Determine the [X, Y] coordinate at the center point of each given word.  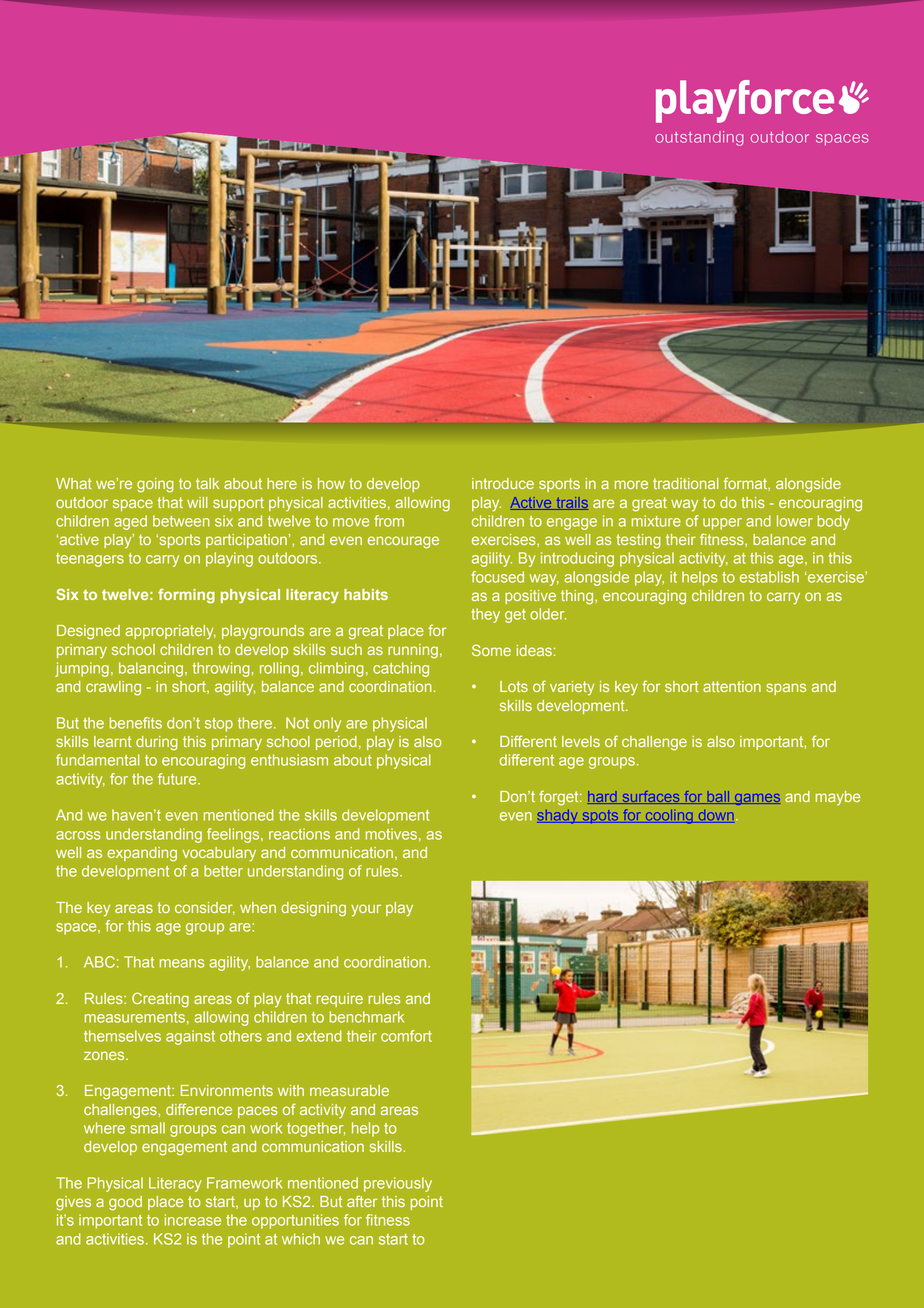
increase [193, 1220]
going [155, 485]
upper [722, 524]
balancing [151, 669]
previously [398, 1184]
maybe [838, 798]
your [366, 910]
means [182, 963]
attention [732, 686]
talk [207, 483]
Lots [514, 686]
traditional [686, 483]
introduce [503, 483]
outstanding [699, 138]
